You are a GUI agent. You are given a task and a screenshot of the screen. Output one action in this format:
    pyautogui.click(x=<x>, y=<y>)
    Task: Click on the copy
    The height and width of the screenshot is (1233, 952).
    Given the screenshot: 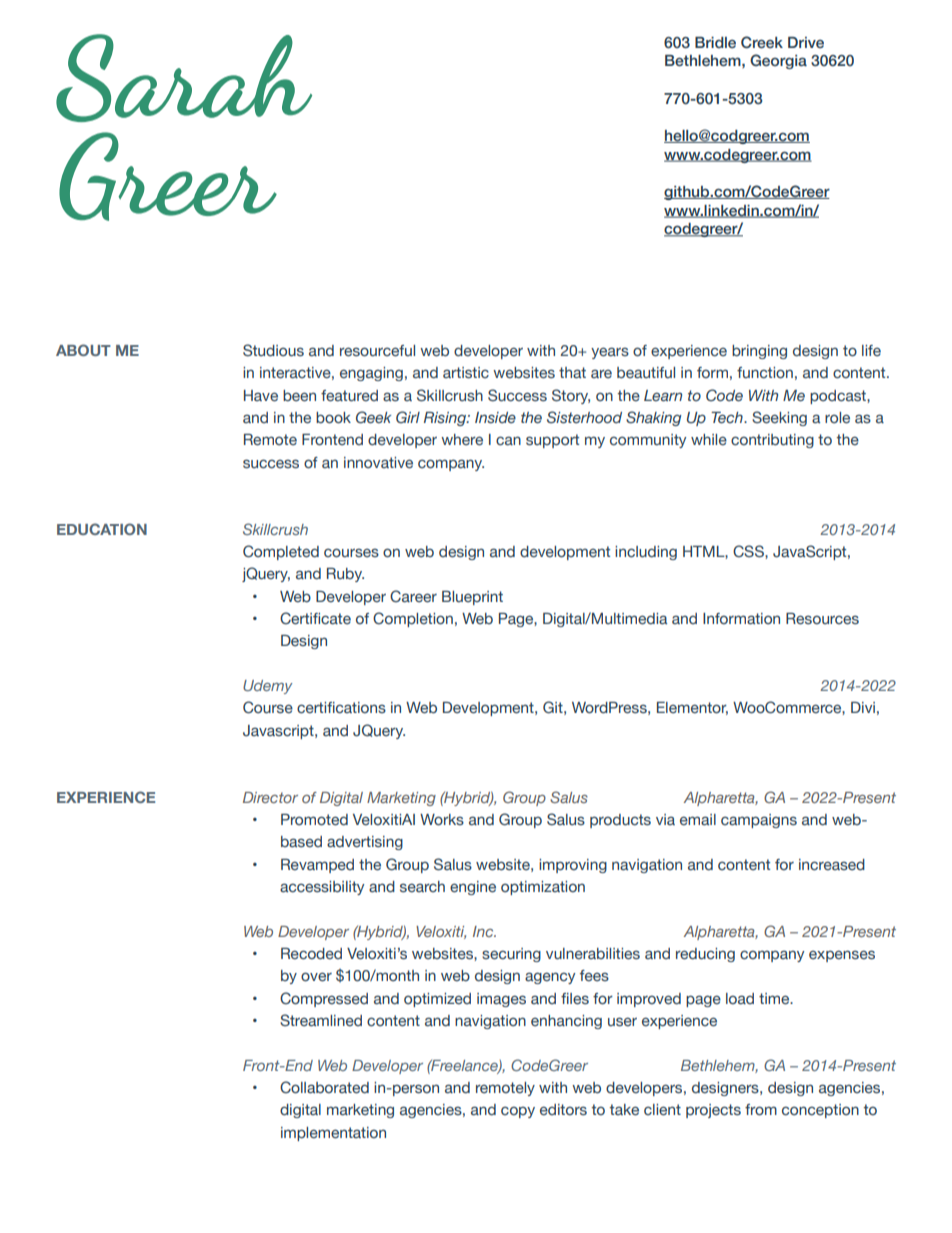 What is the action you would take?
    pyautogui.click(x=518, y=1112)
